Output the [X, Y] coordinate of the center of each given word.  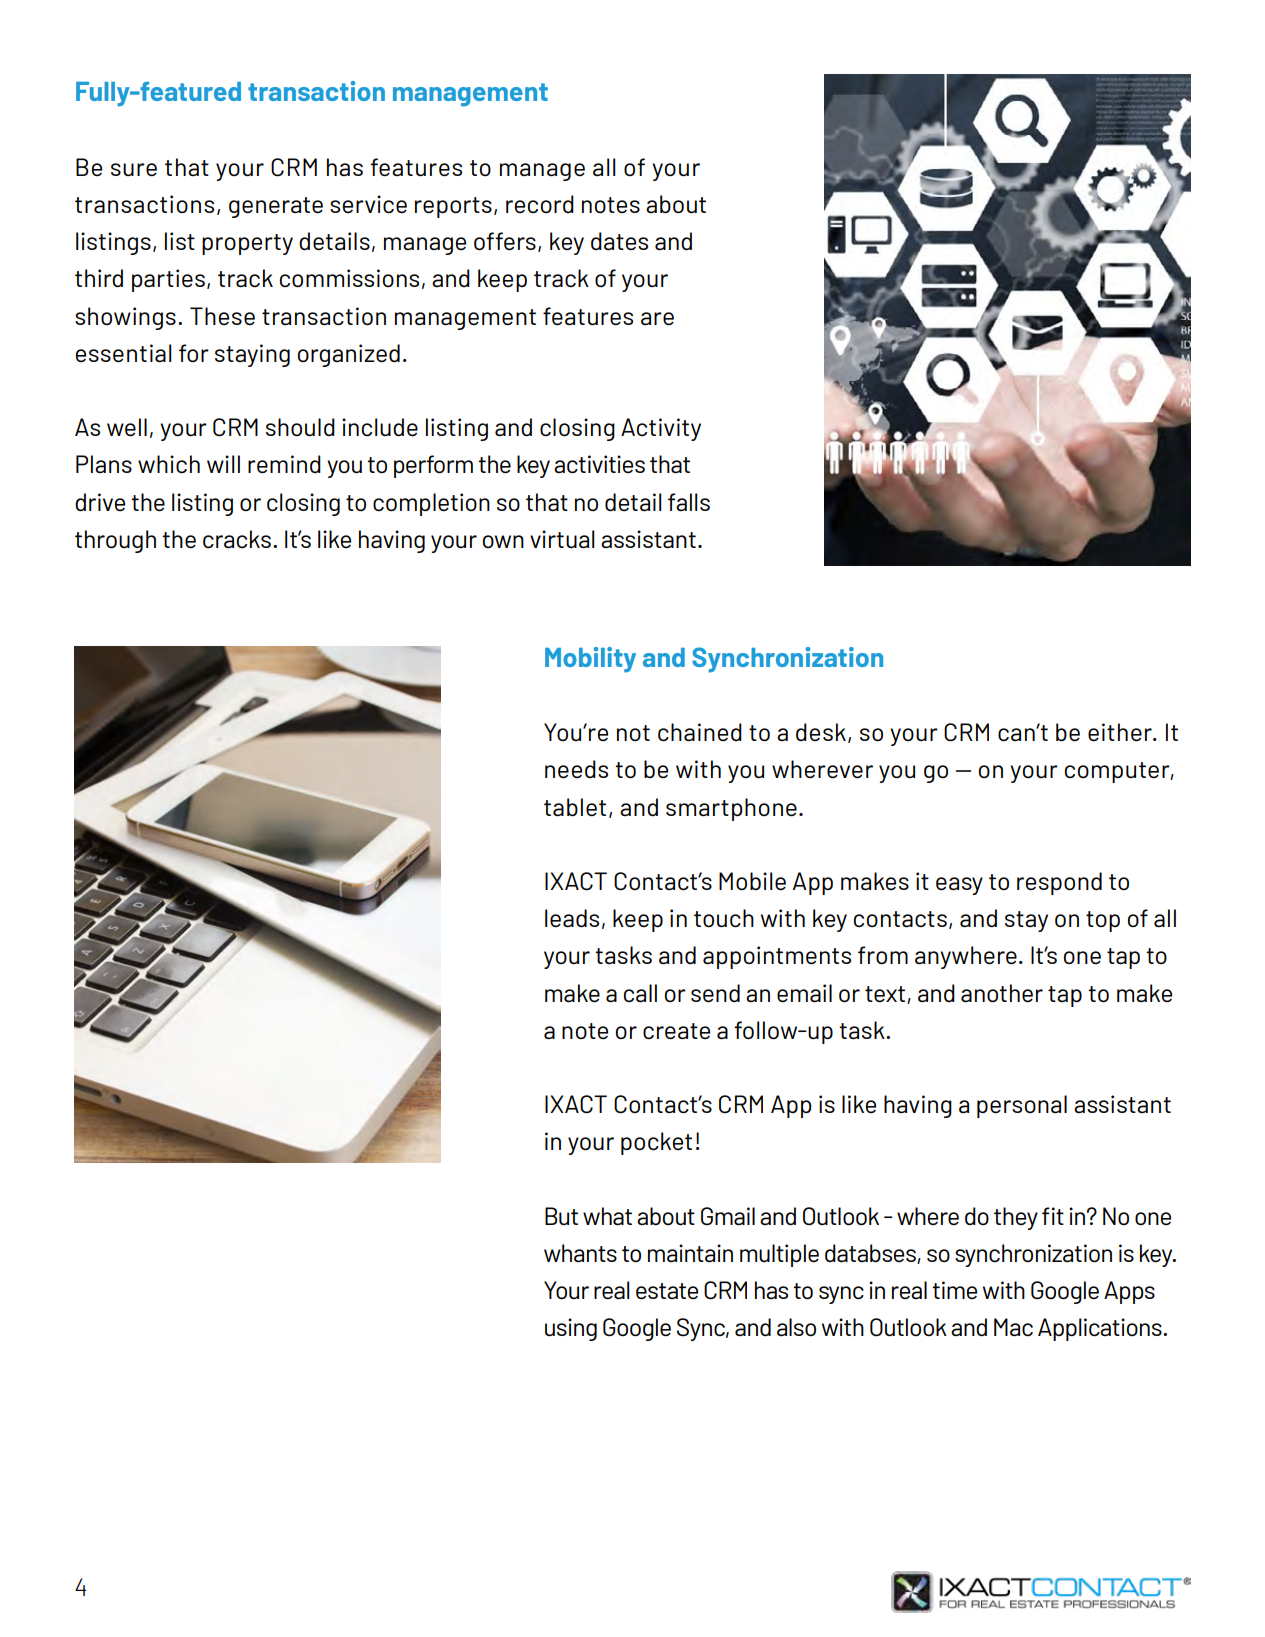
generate [276, 207]
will [223, 464]
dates [619, 241]
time [954, 1290]
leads [572, 918]
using [571, 1329]
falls [689, 502]
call [640, 993]
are [657, 319]
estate [667, 1291]
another [1002, 993]
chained [700, 732]
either [1121, 732]
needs [576, 769]
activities [599, 464]
